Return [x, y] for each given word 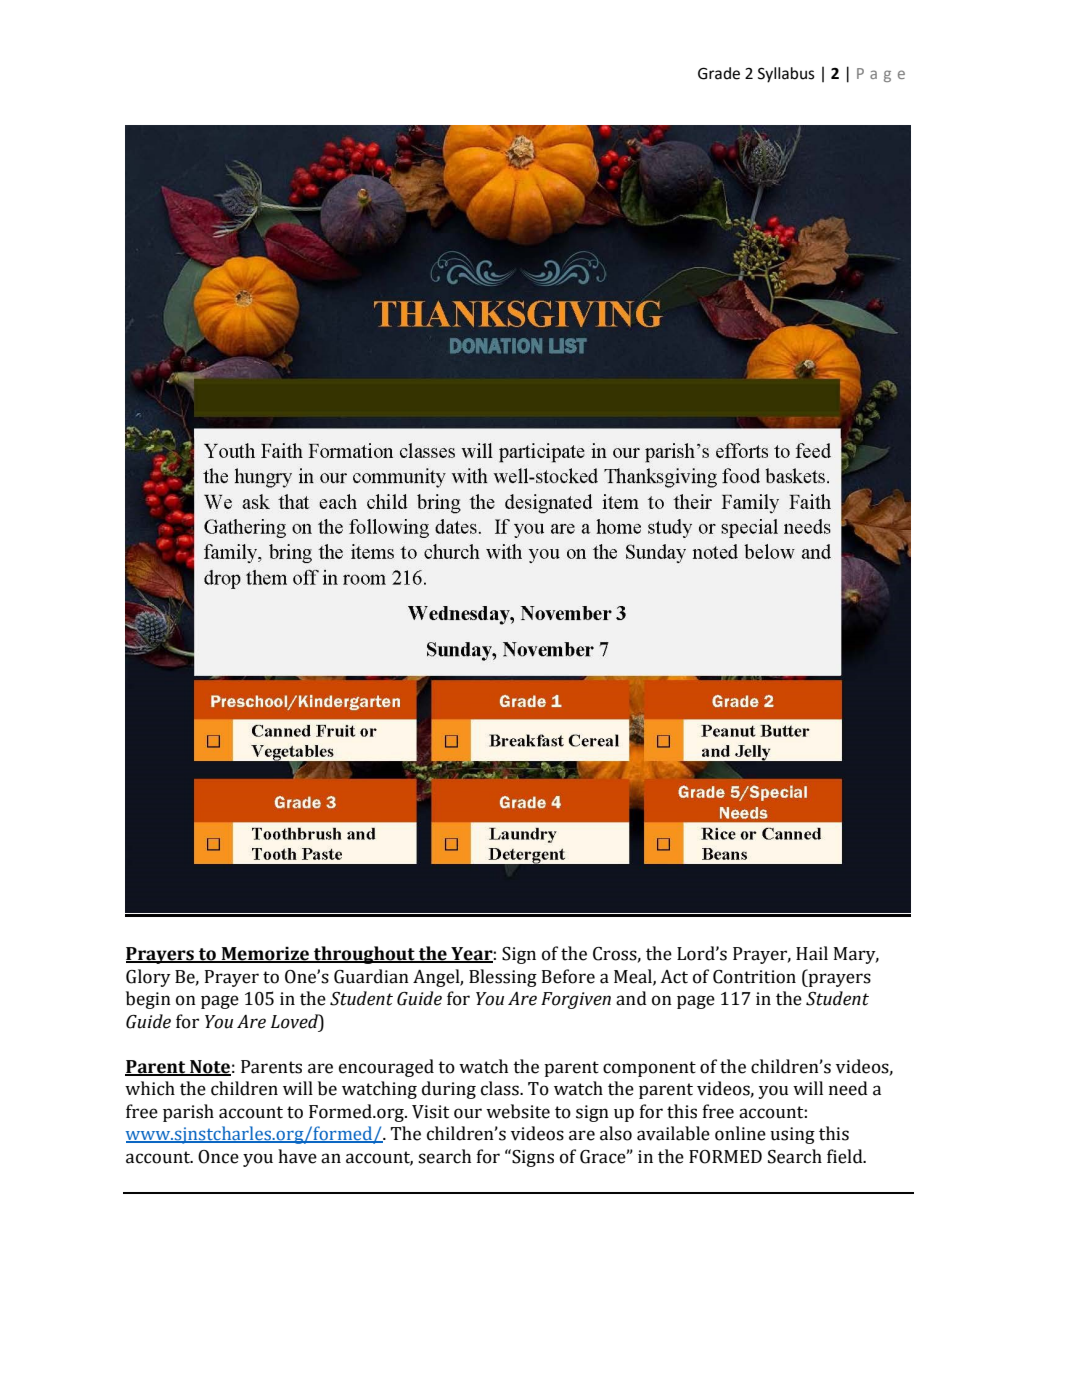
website [518, 1111]
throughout [364, 955]
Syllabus [786, 75]
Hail [812, 953]
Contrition [754, 977]
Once [218, 1157]
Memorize [265, 954]
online [740, 1133]
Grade [719, 73]
